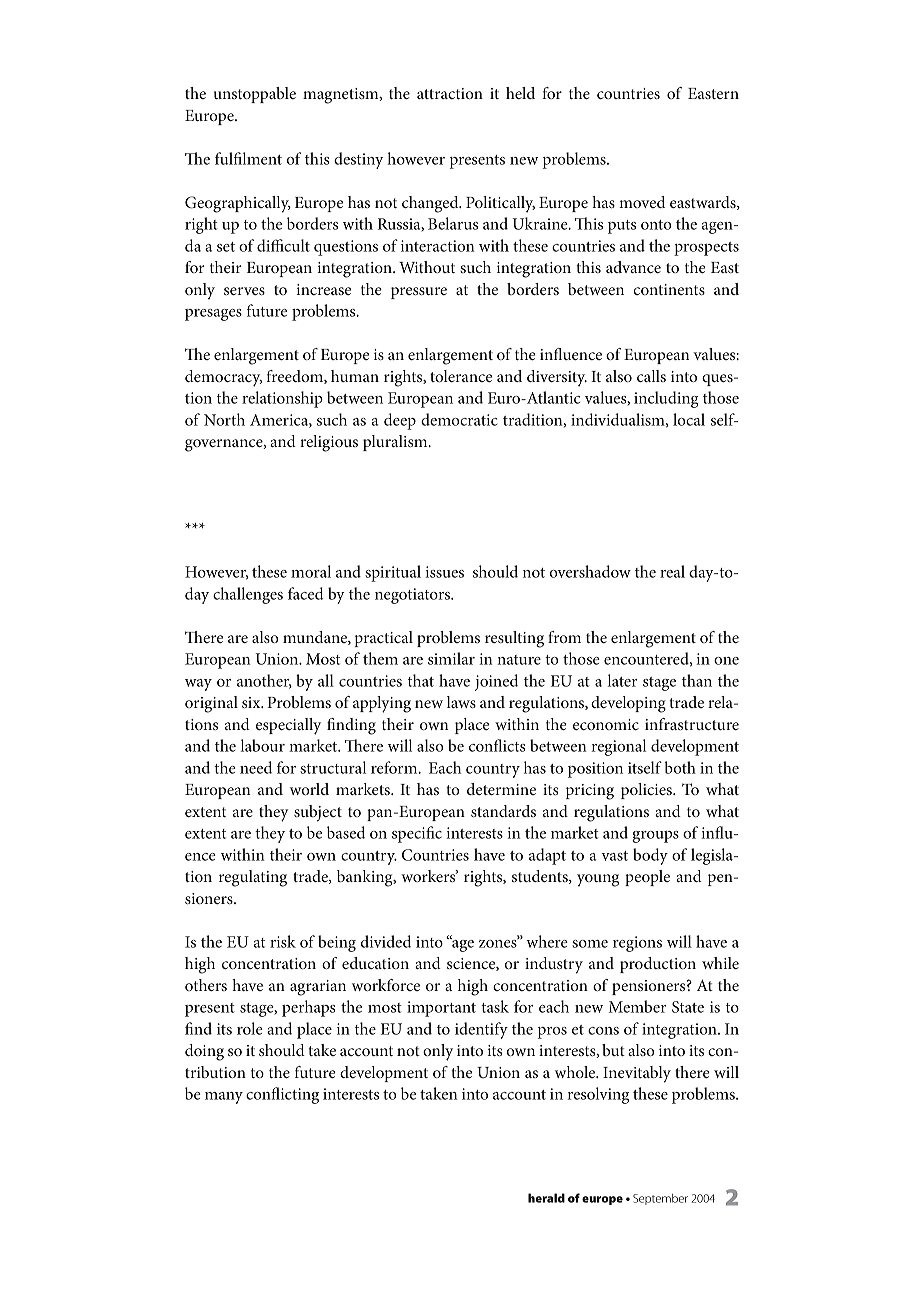  What do you see at coordinates (256, 767) in the image?
I see `need` at bounding box center [256, 767].
